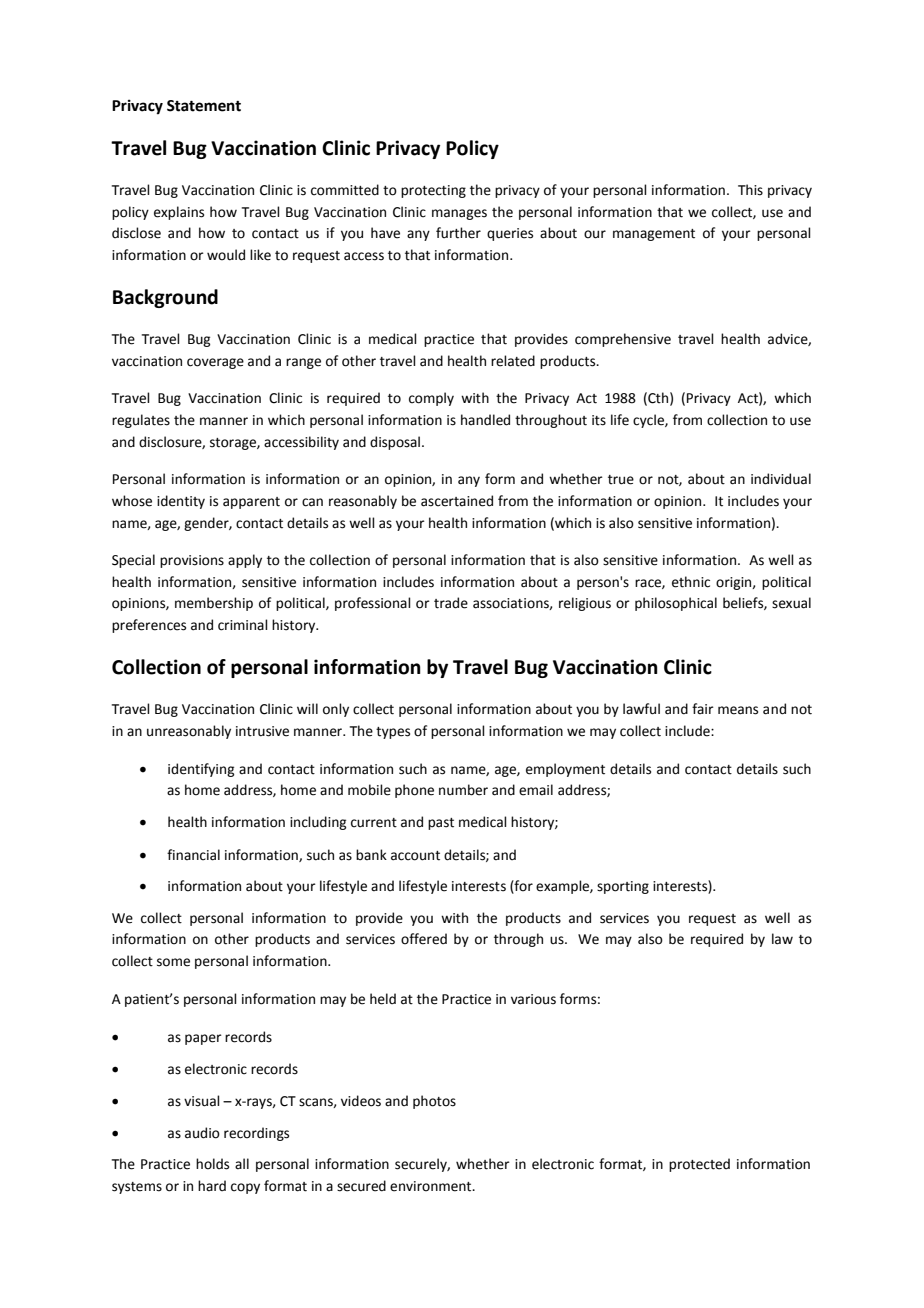 This screenshot has width=924, height=1308. What do you see at coordinates (204, 106) in the screenshot?
I see `Statement` at bounding box center [204, 106].
